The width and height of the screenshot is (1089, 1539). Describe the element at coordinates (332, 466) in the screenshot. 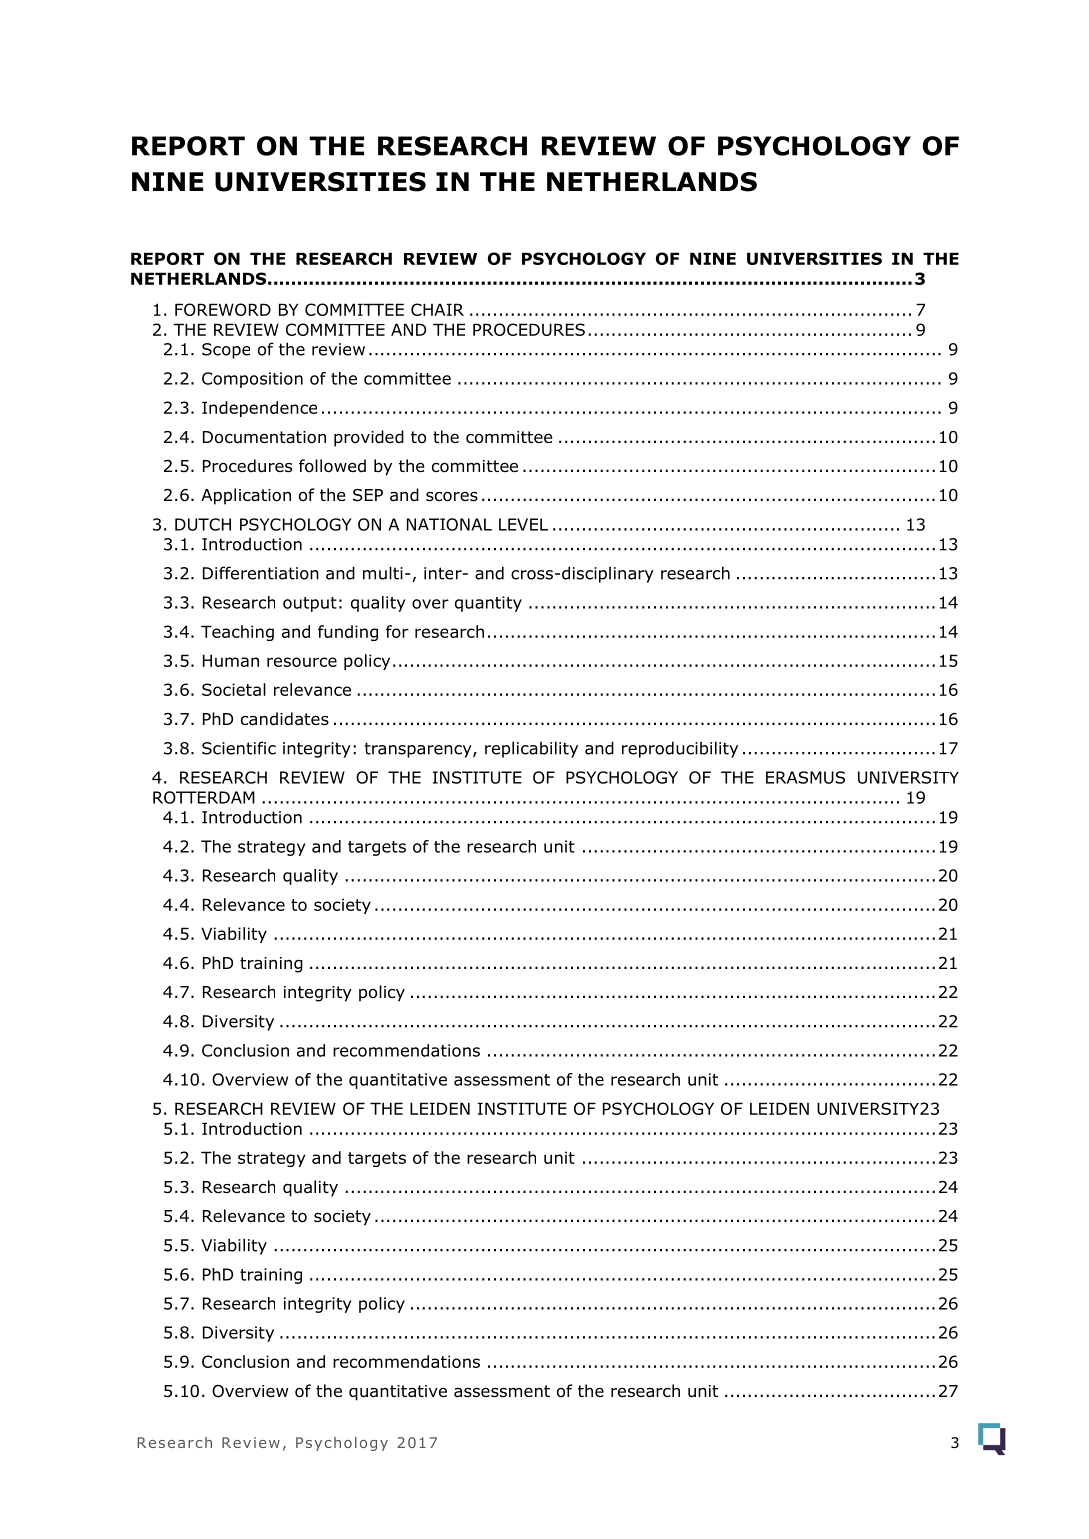

I see `followed` at that location.
